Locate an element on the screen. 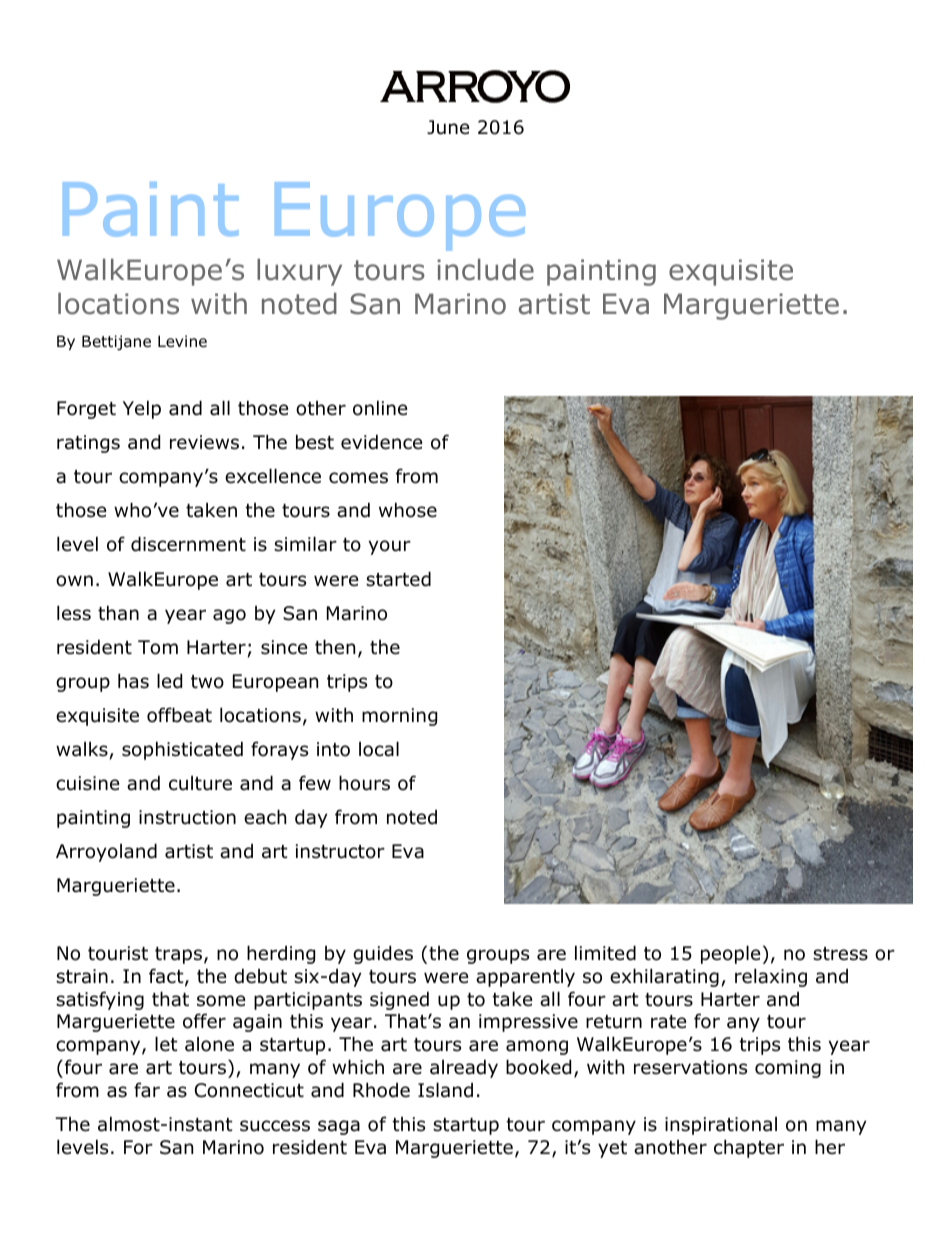 The width and height of the screenshot is (952, 1233). June is located at coordinates (448, 127).
